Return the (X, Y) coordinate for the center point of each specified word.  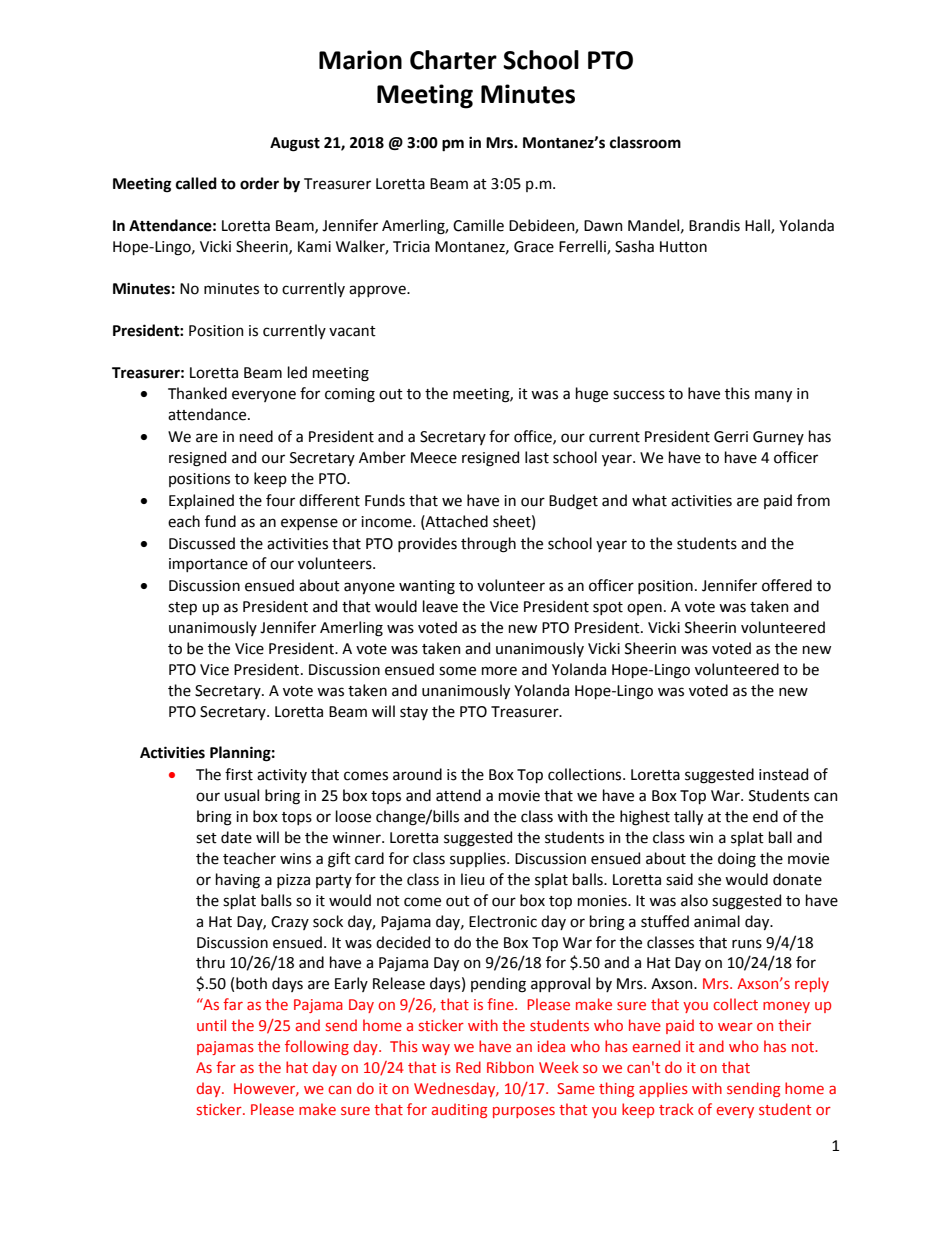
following (317, 1047)
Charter (453, 60)
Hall (758, 226)
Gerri (731, 437)
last (537, 457)
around (417, 774)
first (239, 774)
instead (783, 774)
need (256, 436)
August (295, 144)
